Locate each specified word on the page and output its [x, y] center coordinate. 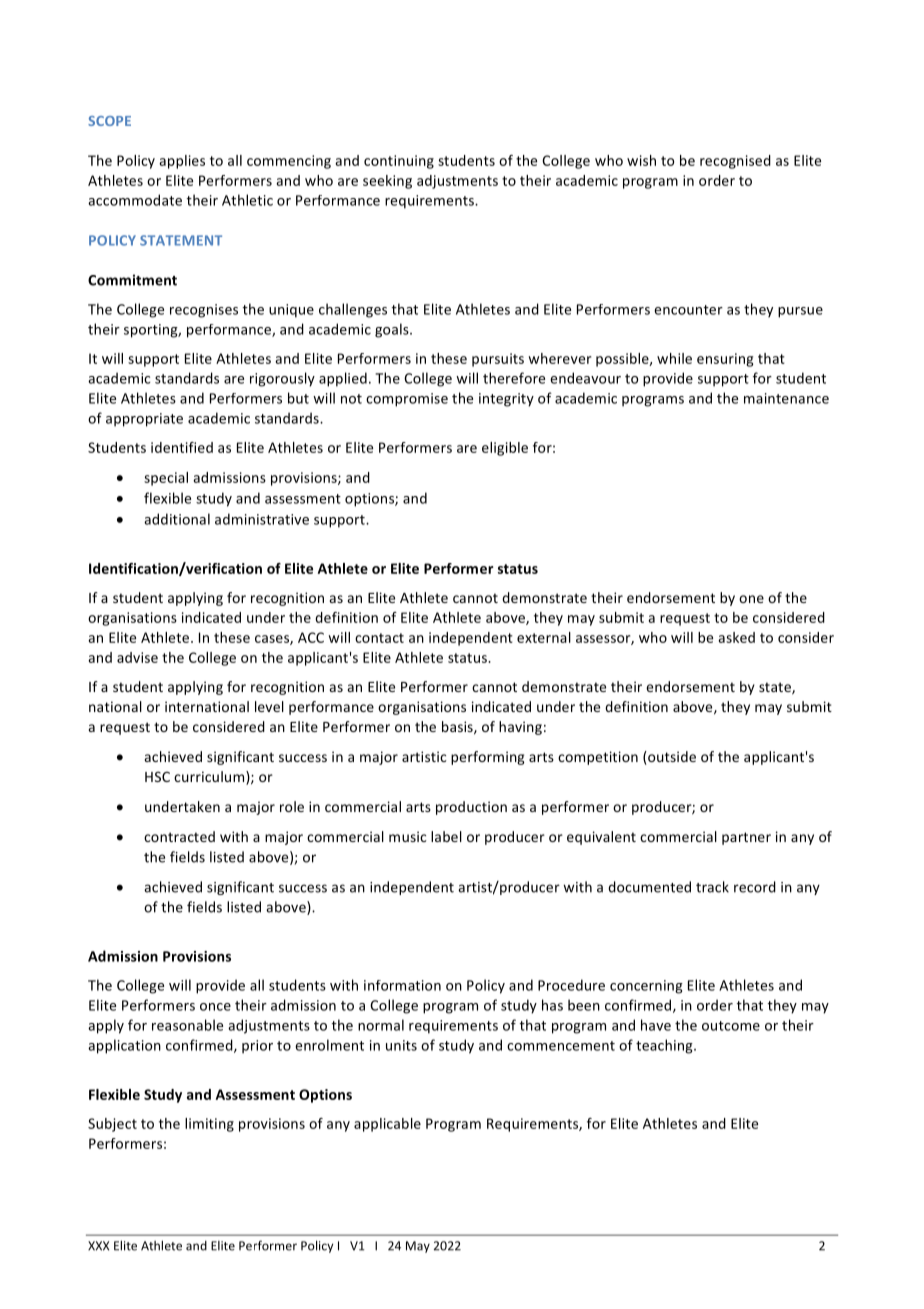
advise [137, 657]
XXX [98, 1246]
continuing [399, 162]
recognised [735, 162]
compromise [407, 400]
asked [736, 637]
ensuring [725, 360]
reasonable [187, 1025]
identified [182, 447]
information [402, 985]
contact [379, 638]
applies [182, 162]
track [712, 887]
